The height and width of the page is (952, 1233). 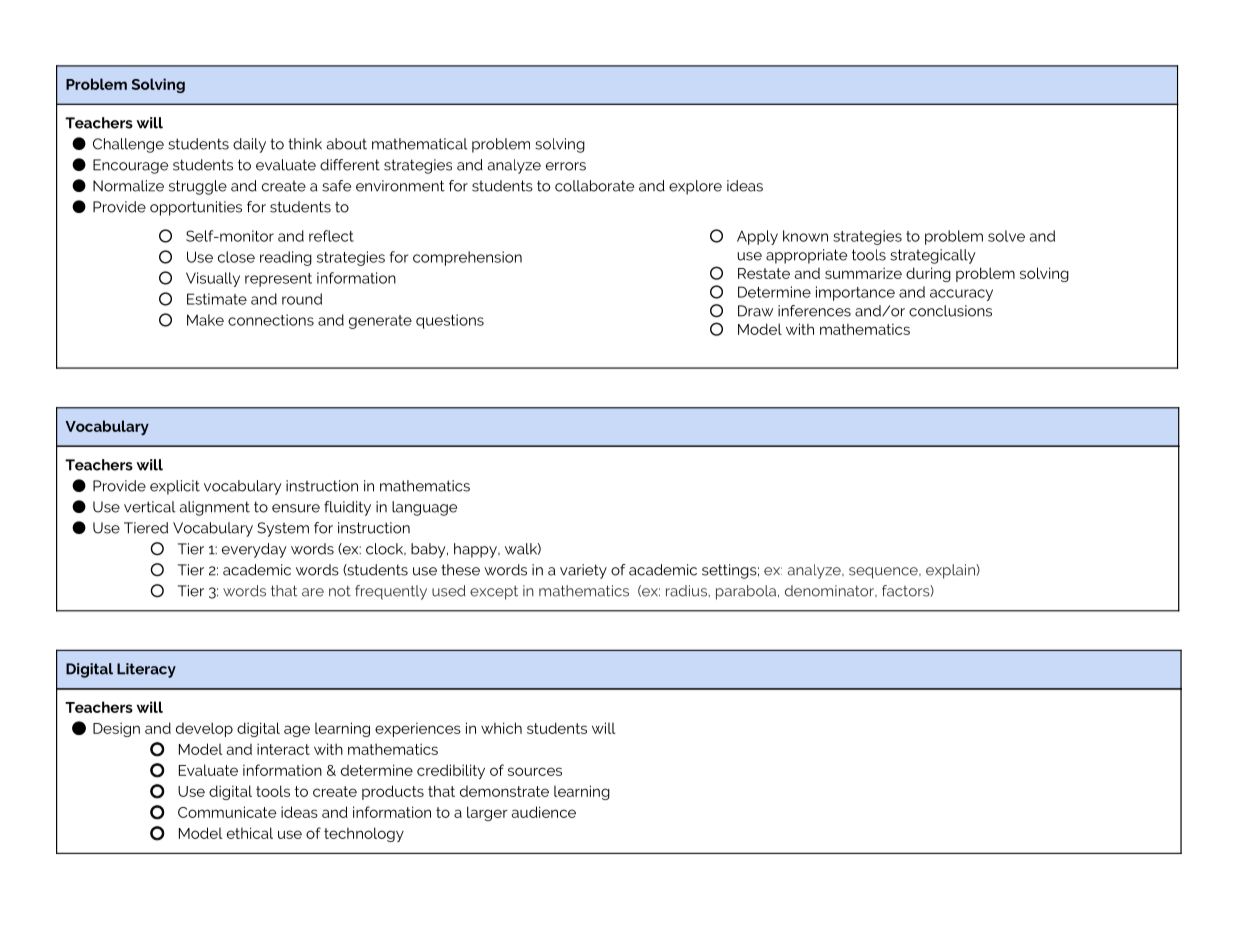 What do you see at coordinates (249, 145) in the page?
I see `daily` at bounding box center [249, 145].
